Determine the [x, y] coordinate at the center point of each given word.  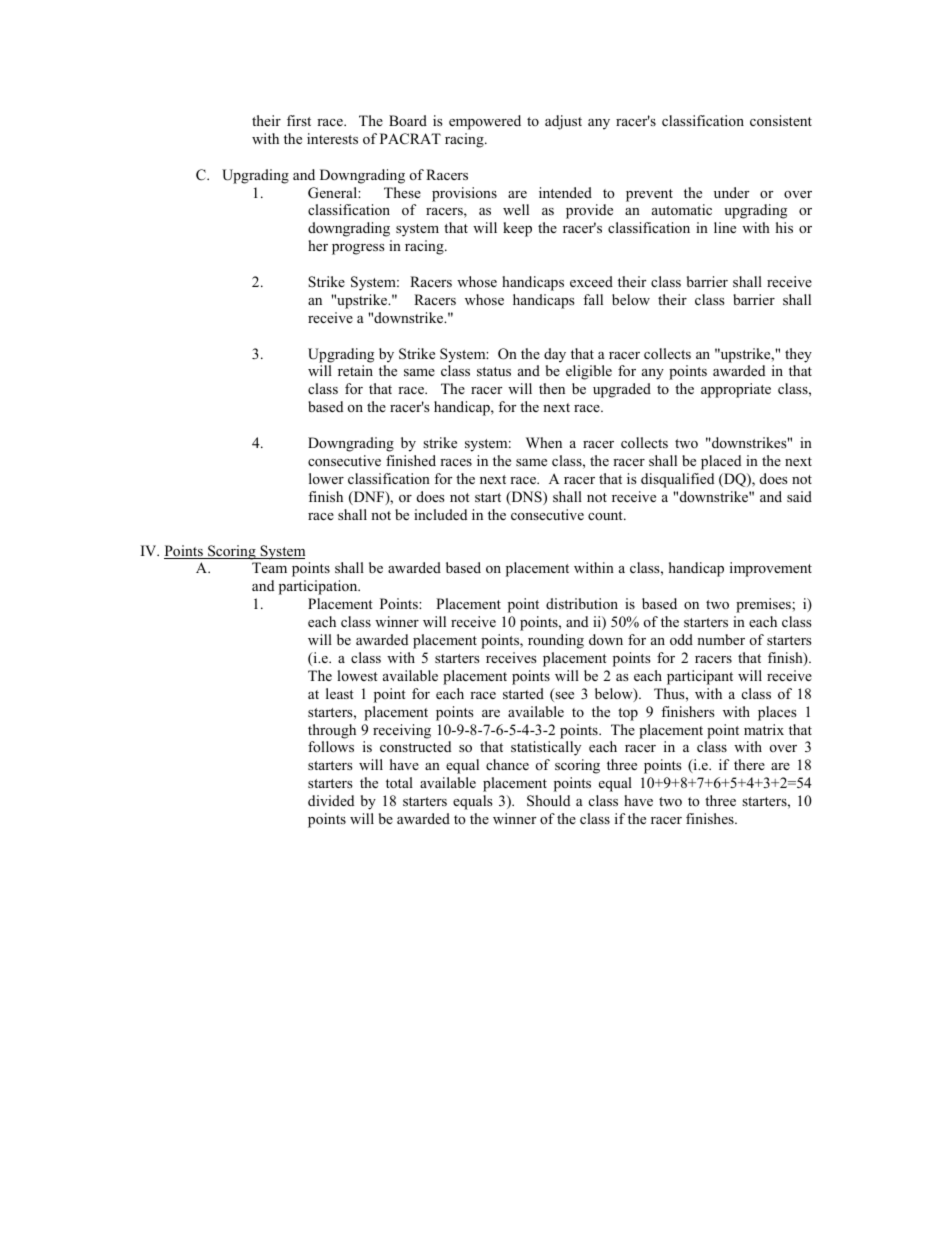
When [544, 442]
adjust [563, 122]
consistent [781, 120]
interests [332, 138]
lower [326, 478]
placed [721, 462]
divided [331, 800]
